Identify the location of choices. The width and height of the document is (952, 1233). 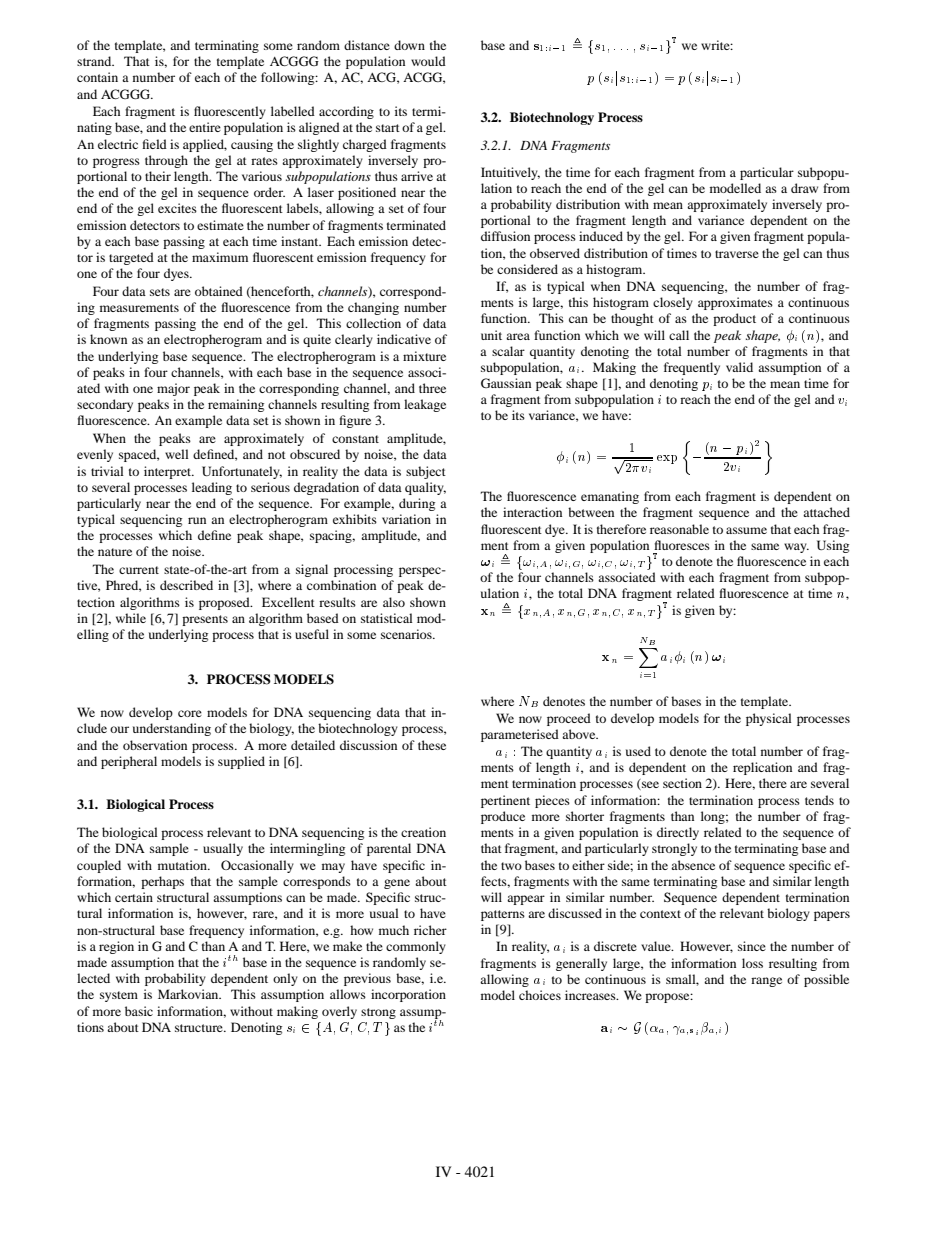
(540, 995).
